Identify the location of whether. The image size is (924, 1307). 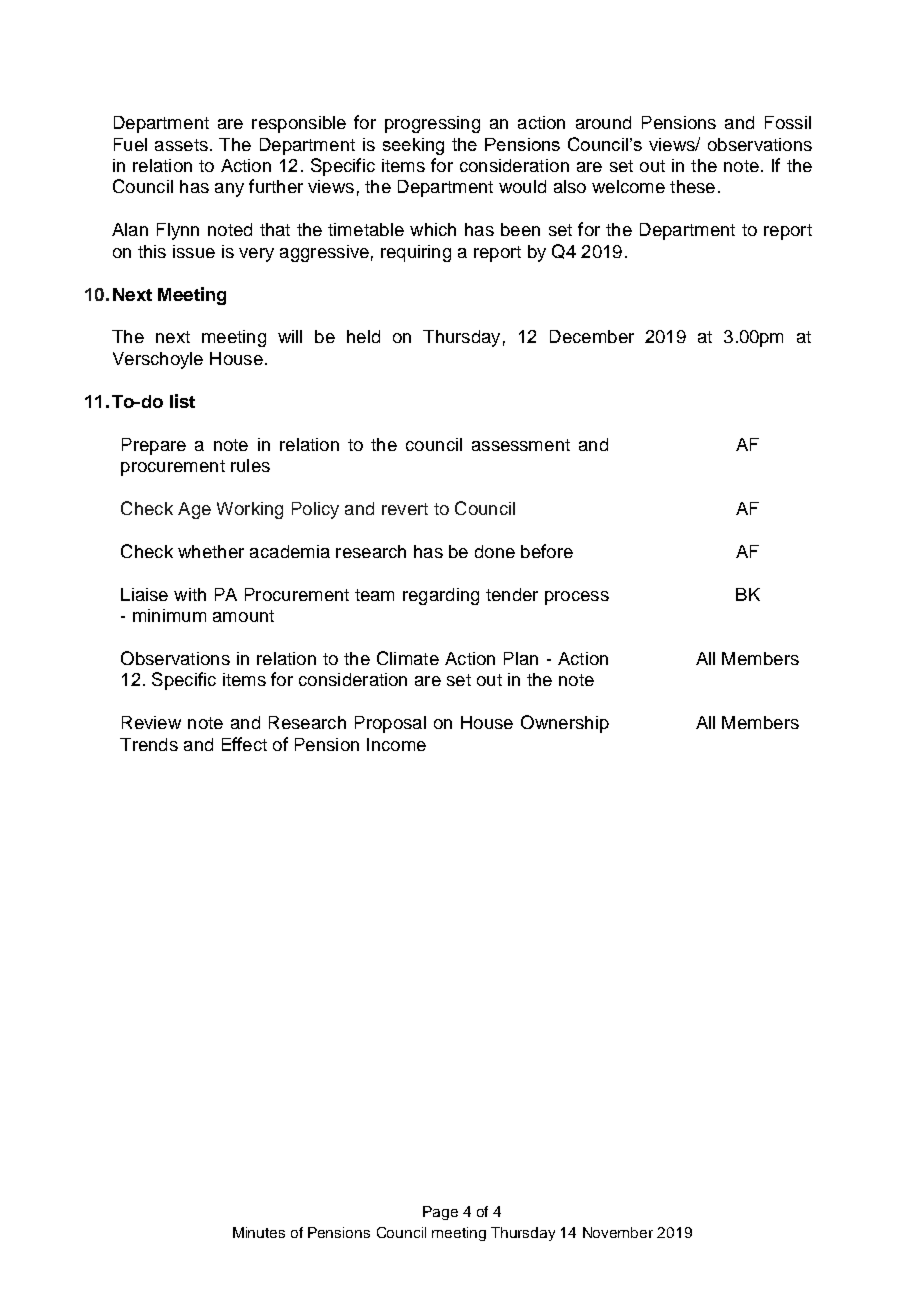
(211, 551).
